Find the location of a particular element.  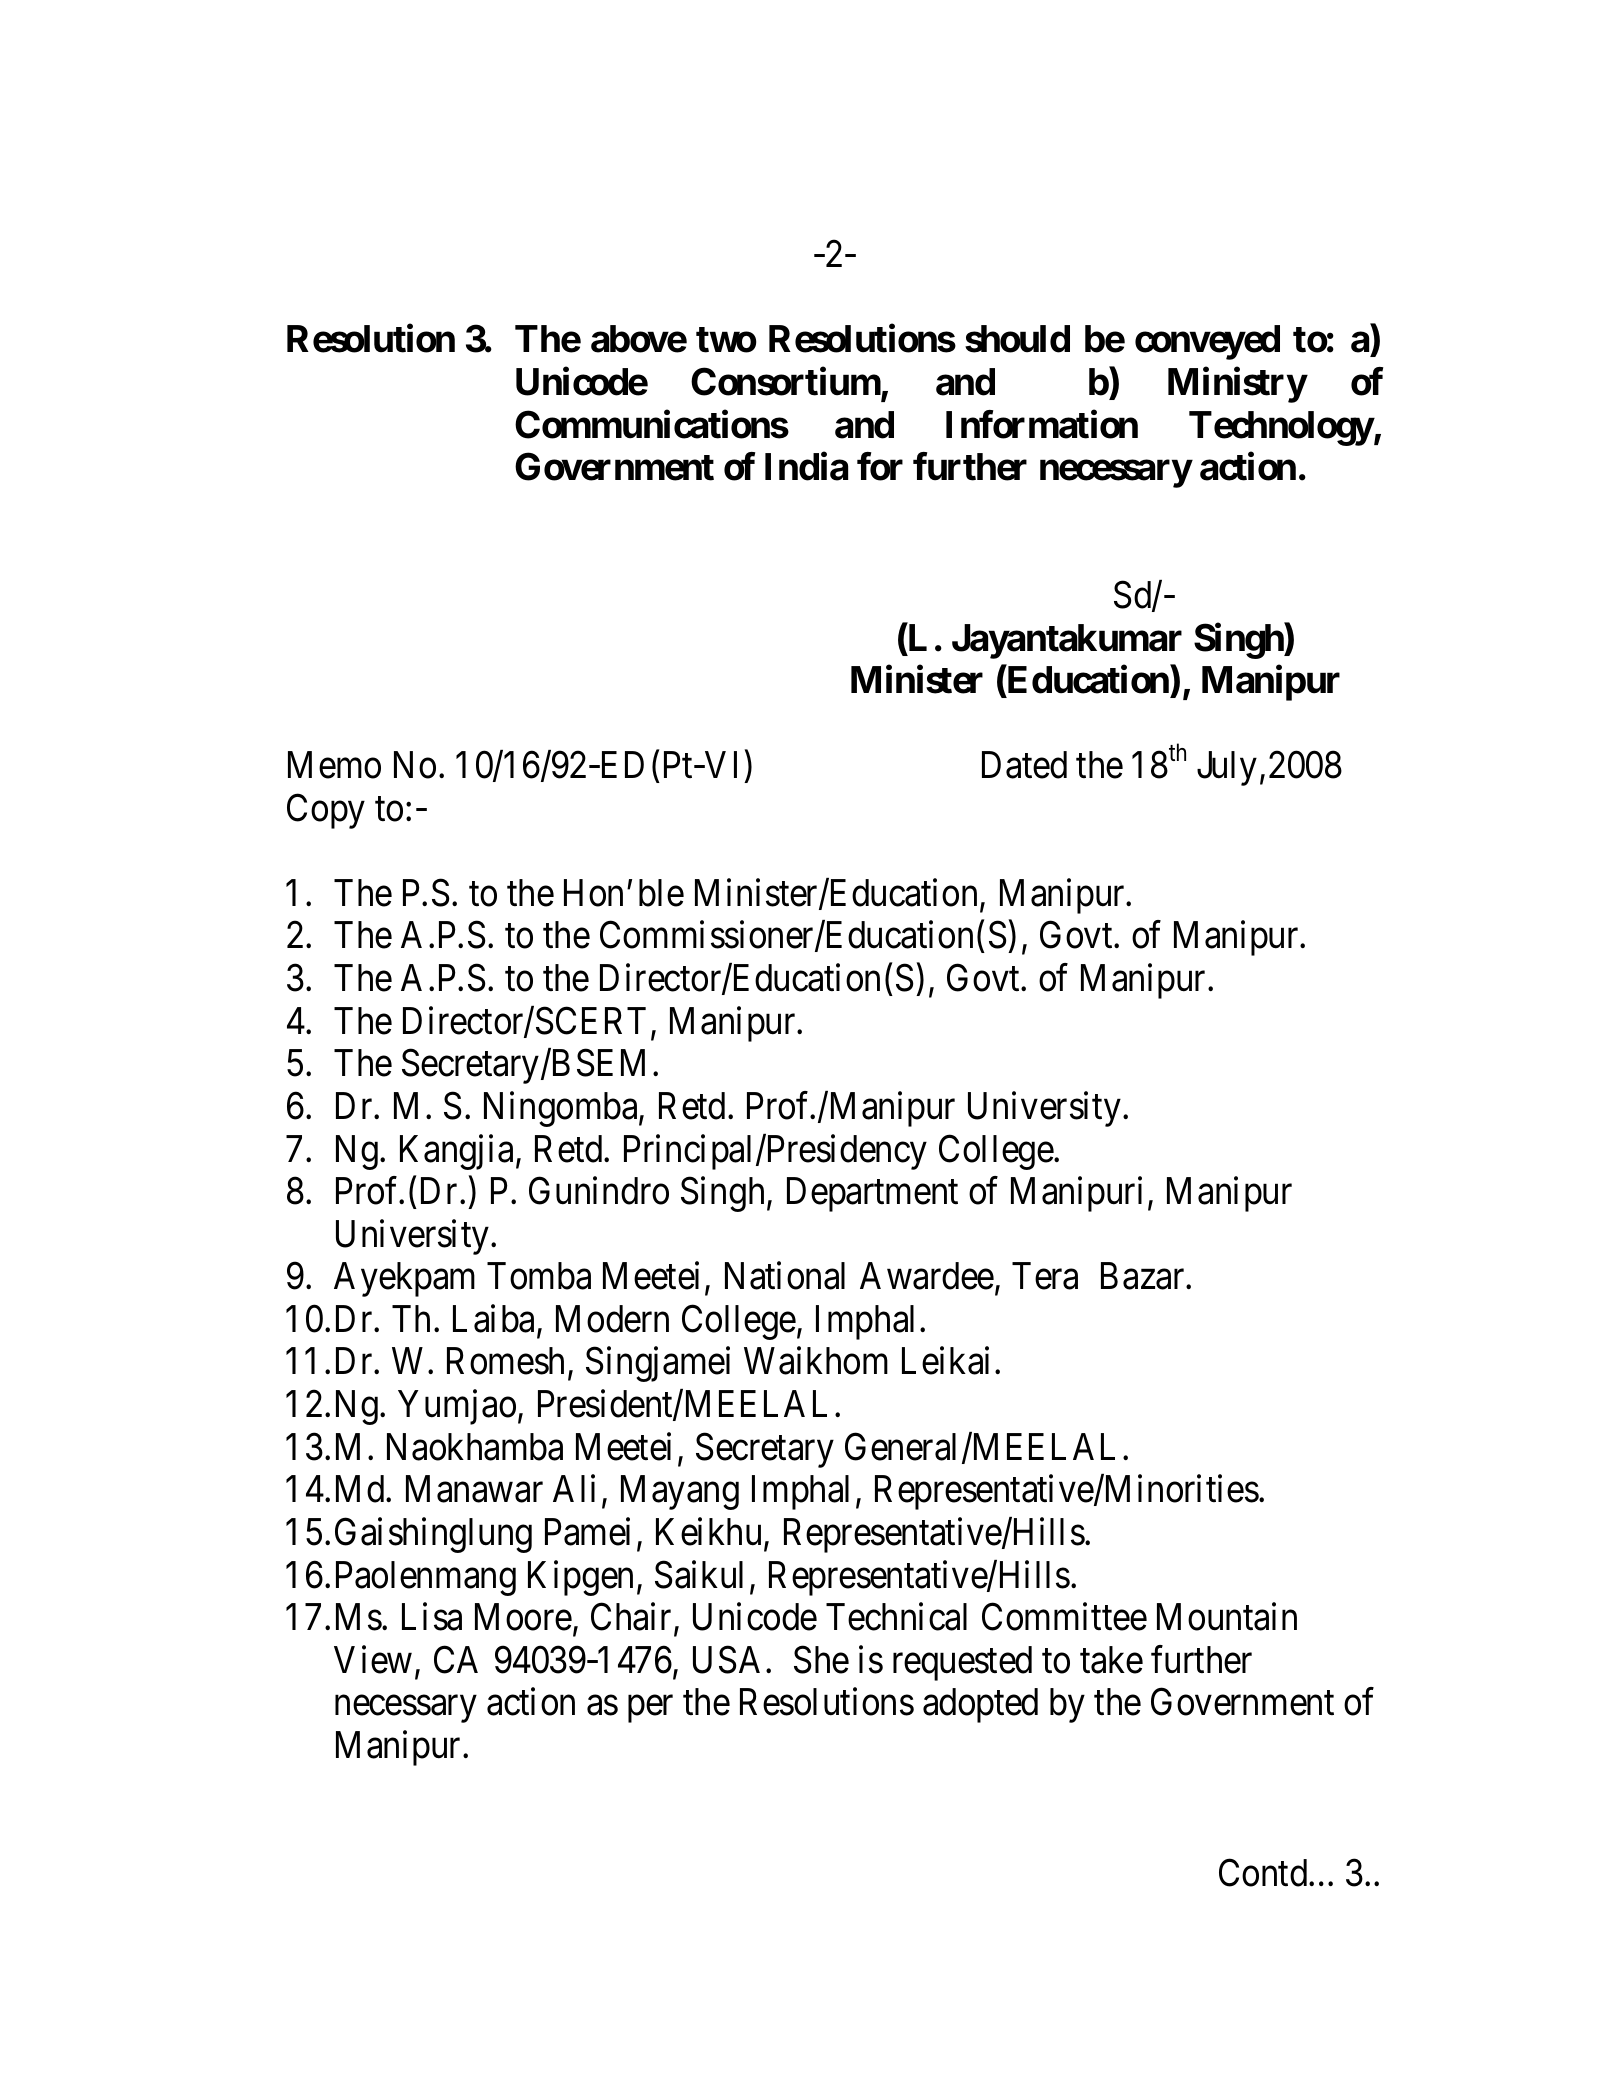

Tomba is located at coordinates (539, 1276).
